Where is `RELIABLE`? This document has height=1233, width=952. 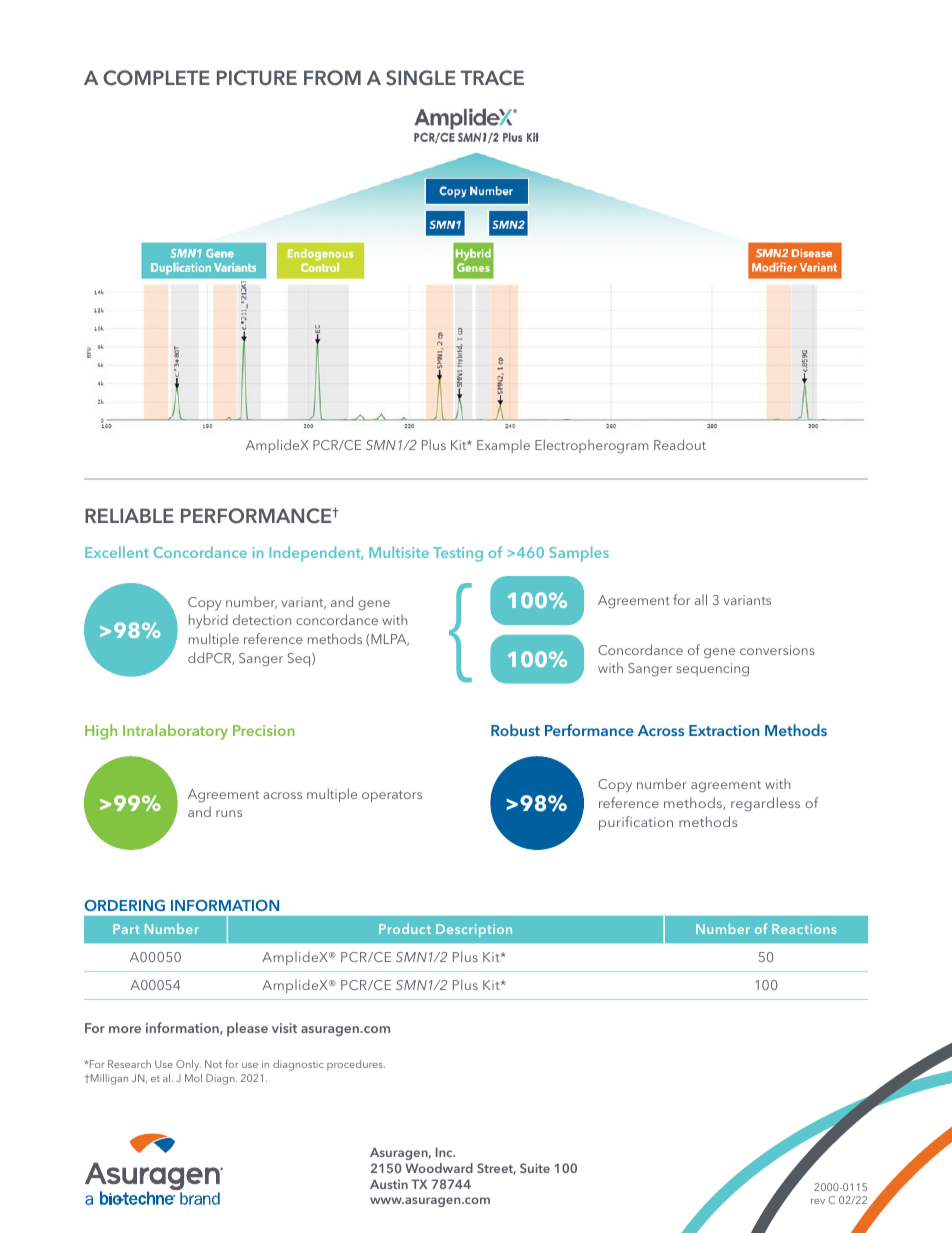
RELIABLE is located at coordinates (129, 515).
